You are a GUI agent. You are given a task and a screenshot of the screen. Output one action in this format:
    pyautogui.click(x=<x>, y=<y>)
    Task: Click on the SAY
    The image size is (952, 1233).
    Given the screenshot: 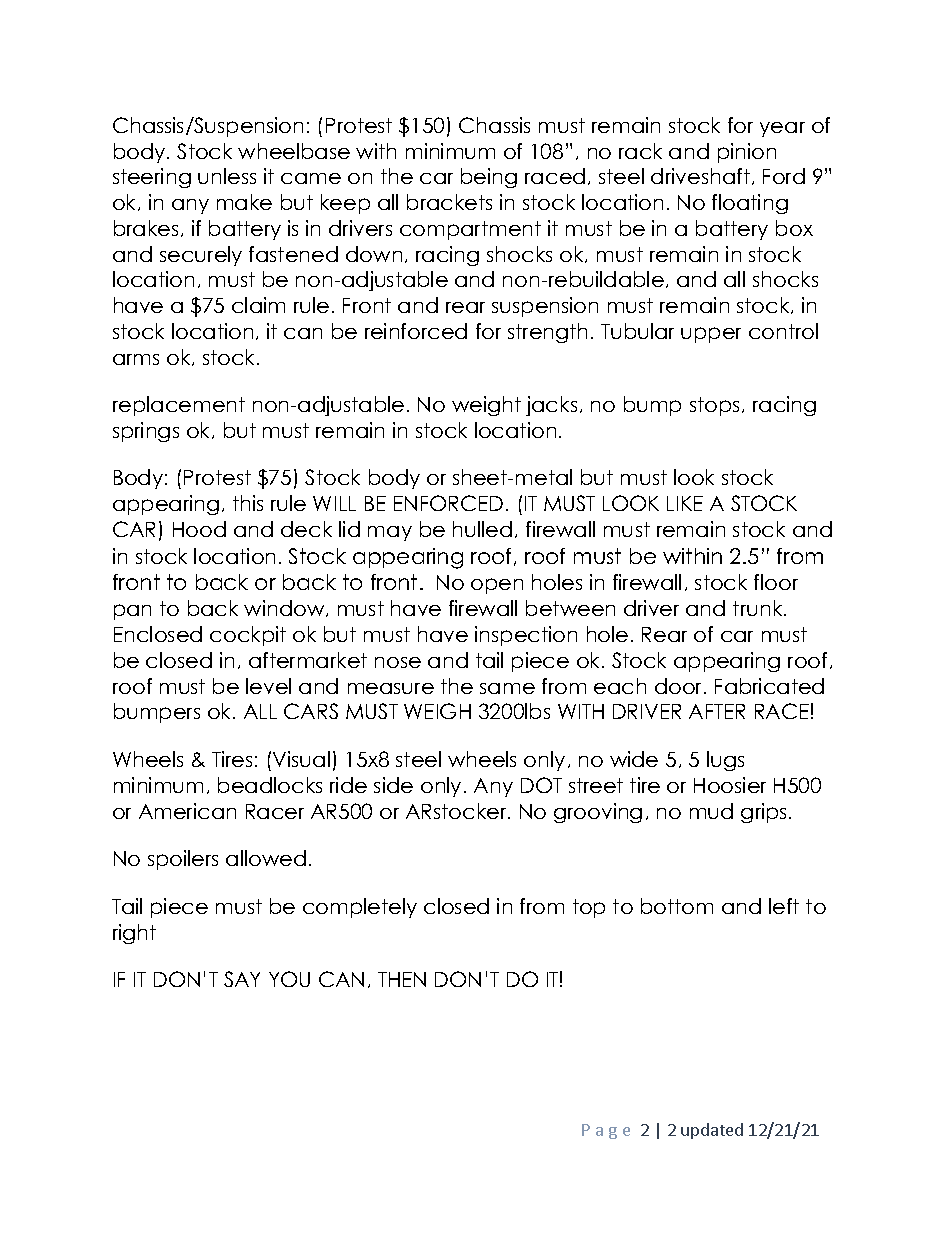 What is the action you would take?
    pyautogui.click(x=242, y=979)
